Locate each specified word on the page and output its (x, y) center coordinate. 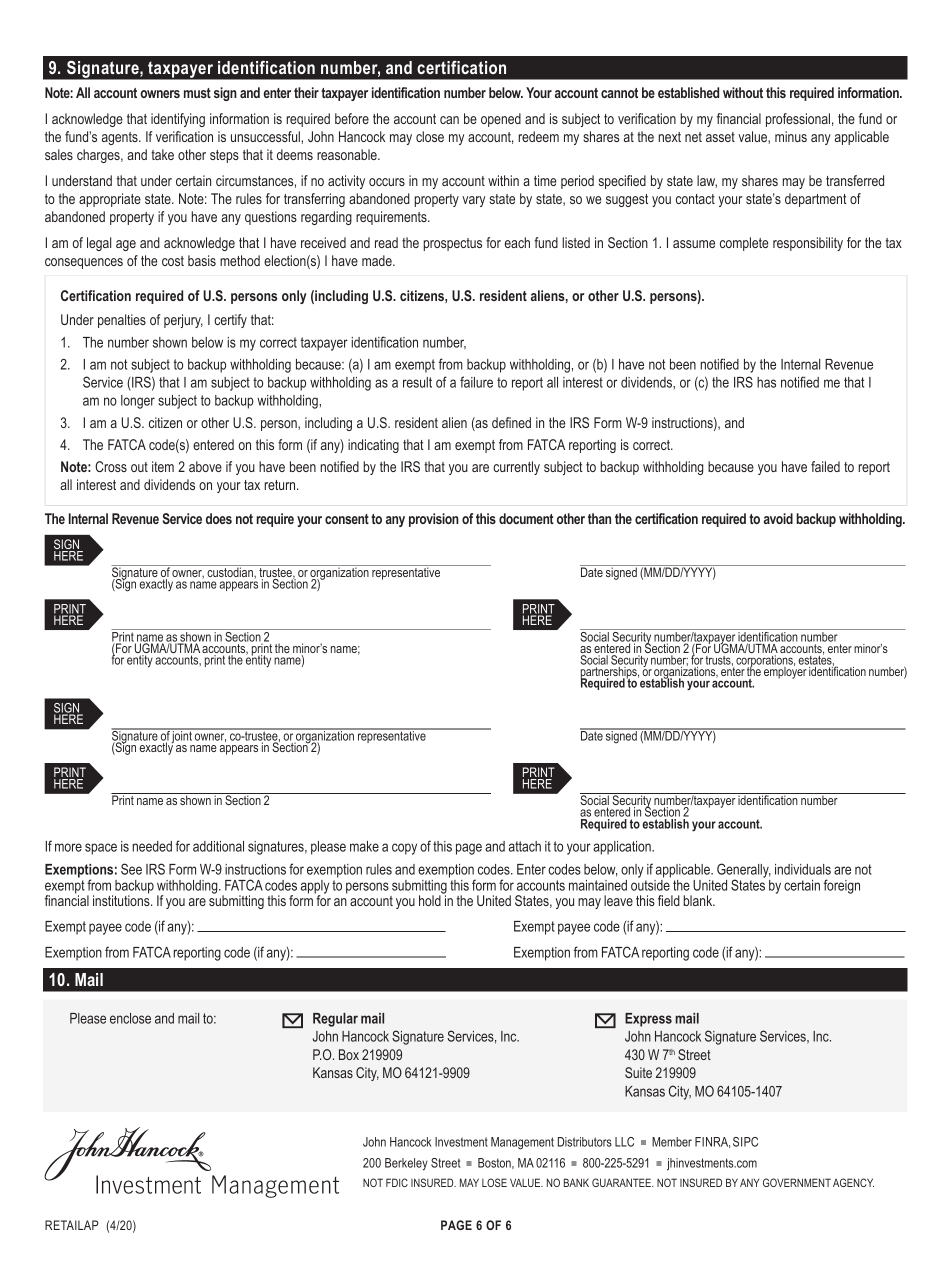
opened (501, 120)
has (766, 382)
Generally (744, 871)
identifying (178, 120)
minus (791, 136)
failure (476, 382)
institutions (122, 899)
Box (349, 1054)
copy (404, 849)
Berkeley (406, 1164)
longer (138, 402)
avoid (778, 518)
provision (434, 520)
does (219, 518)
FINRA (712, 1142)
